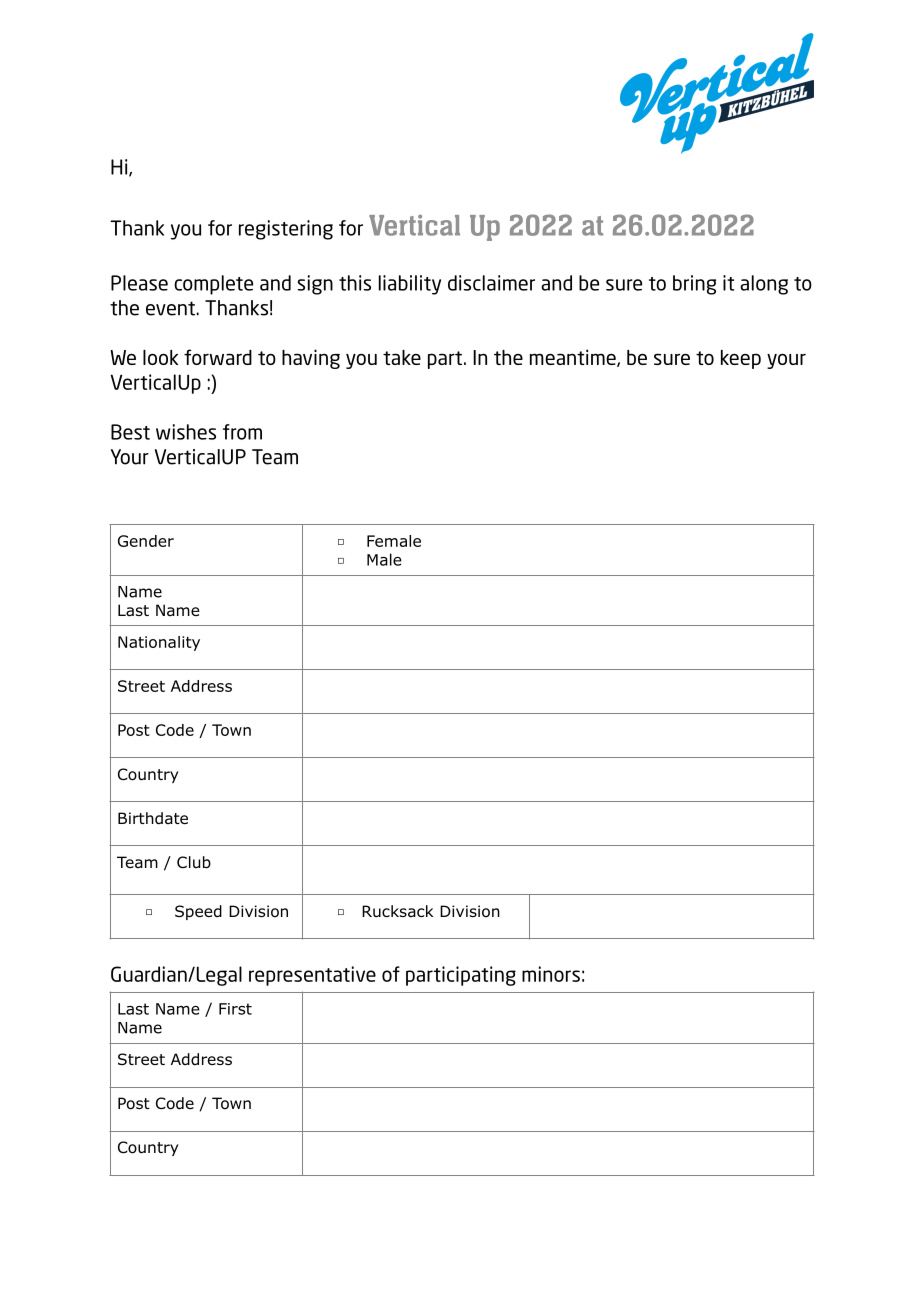  What do you see at coordinates (194, 862) in the screenshot?
I see `Club` at bounding box center [194, 862].
